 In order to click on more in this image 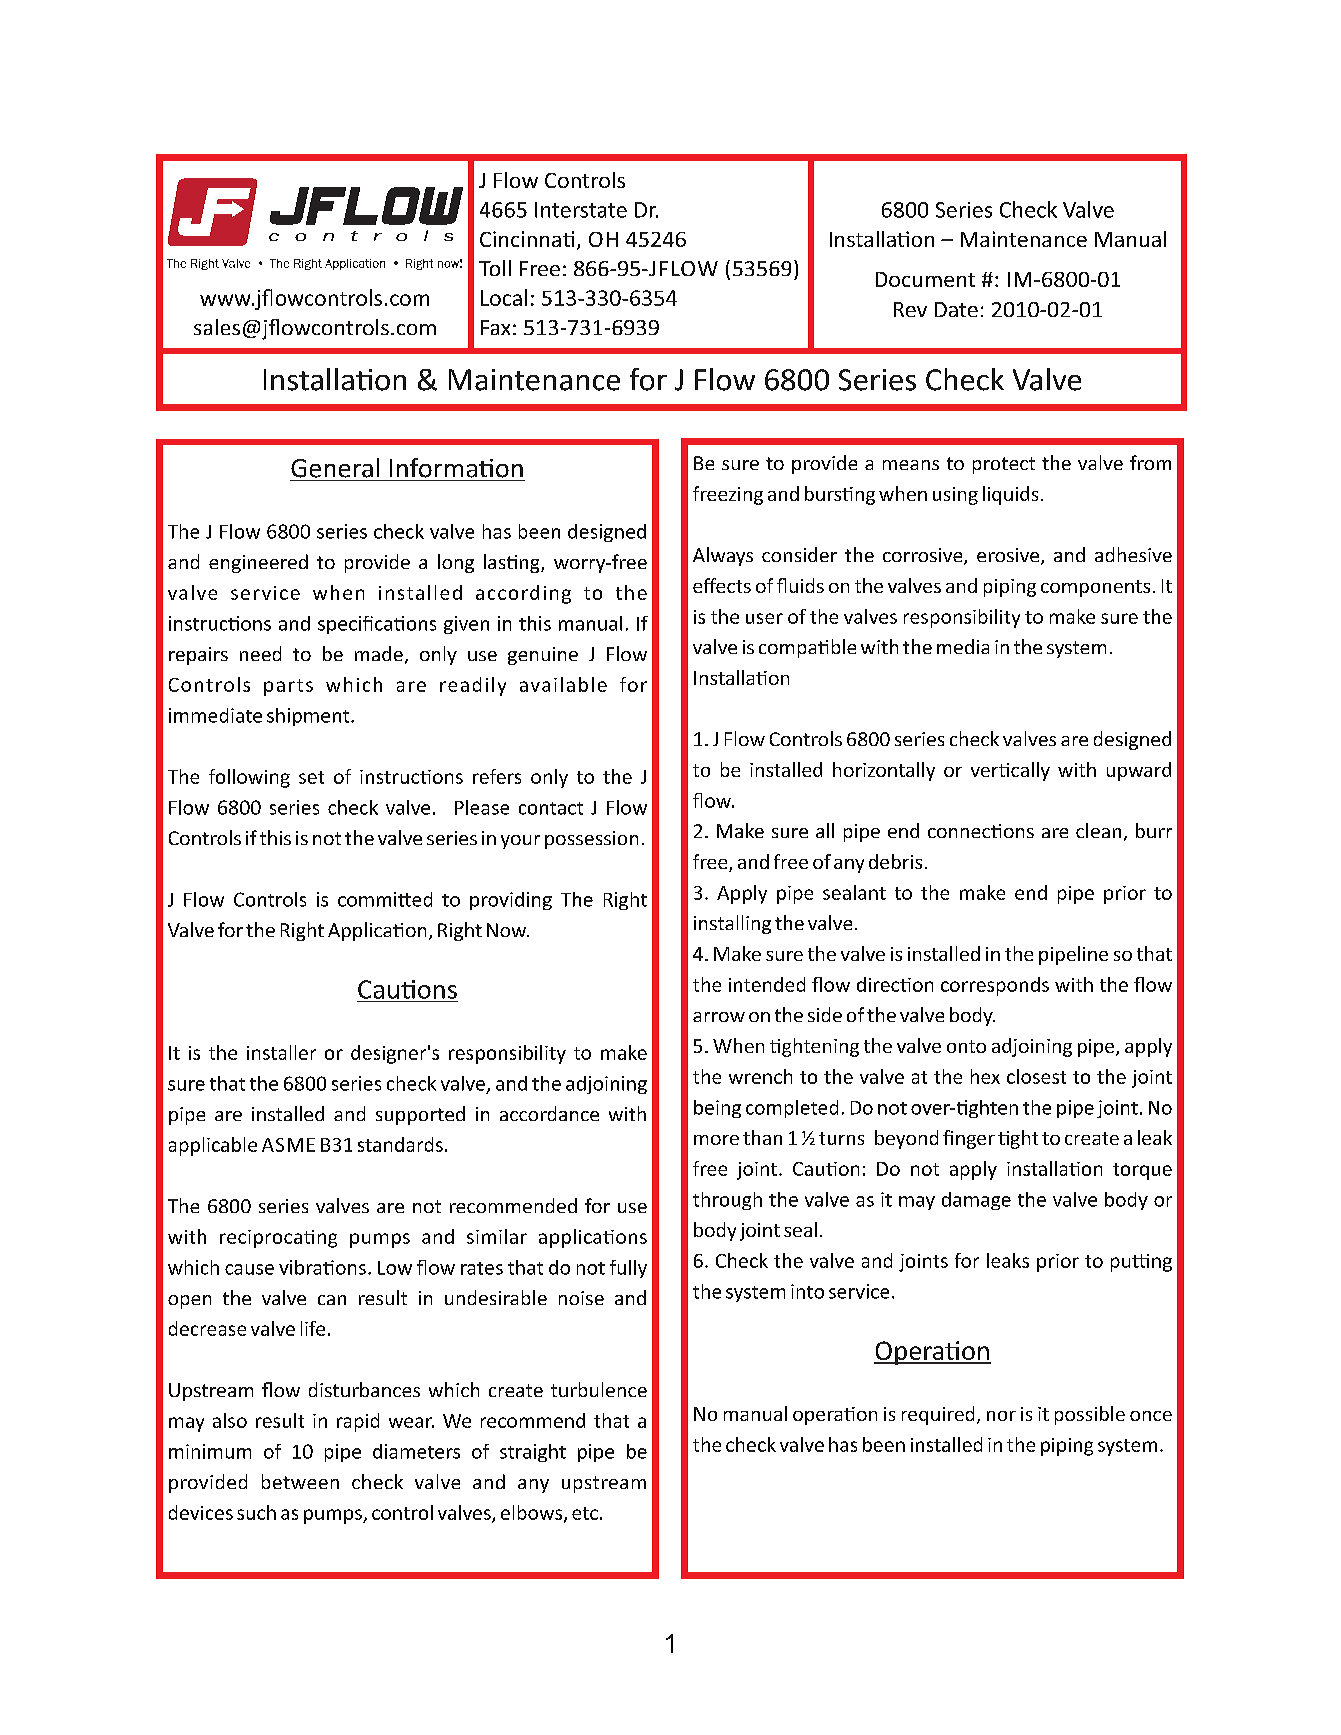, I will do `click(716, 1140)`.
